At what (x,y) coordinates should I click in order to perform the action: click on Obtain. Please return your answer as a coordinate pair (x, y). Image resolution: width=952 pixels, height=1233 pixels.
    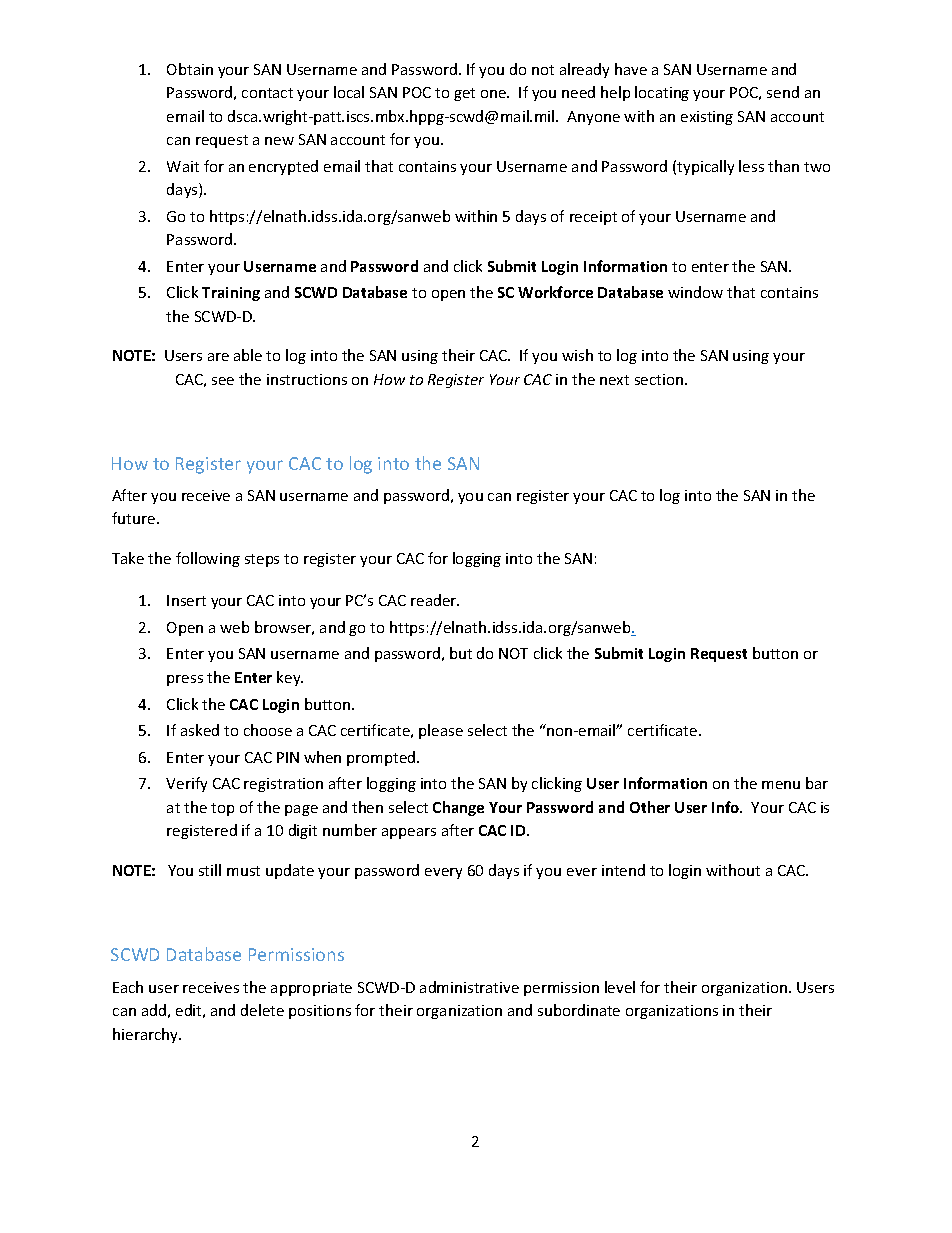
    Looking at the image, I should click on (190, 69).
